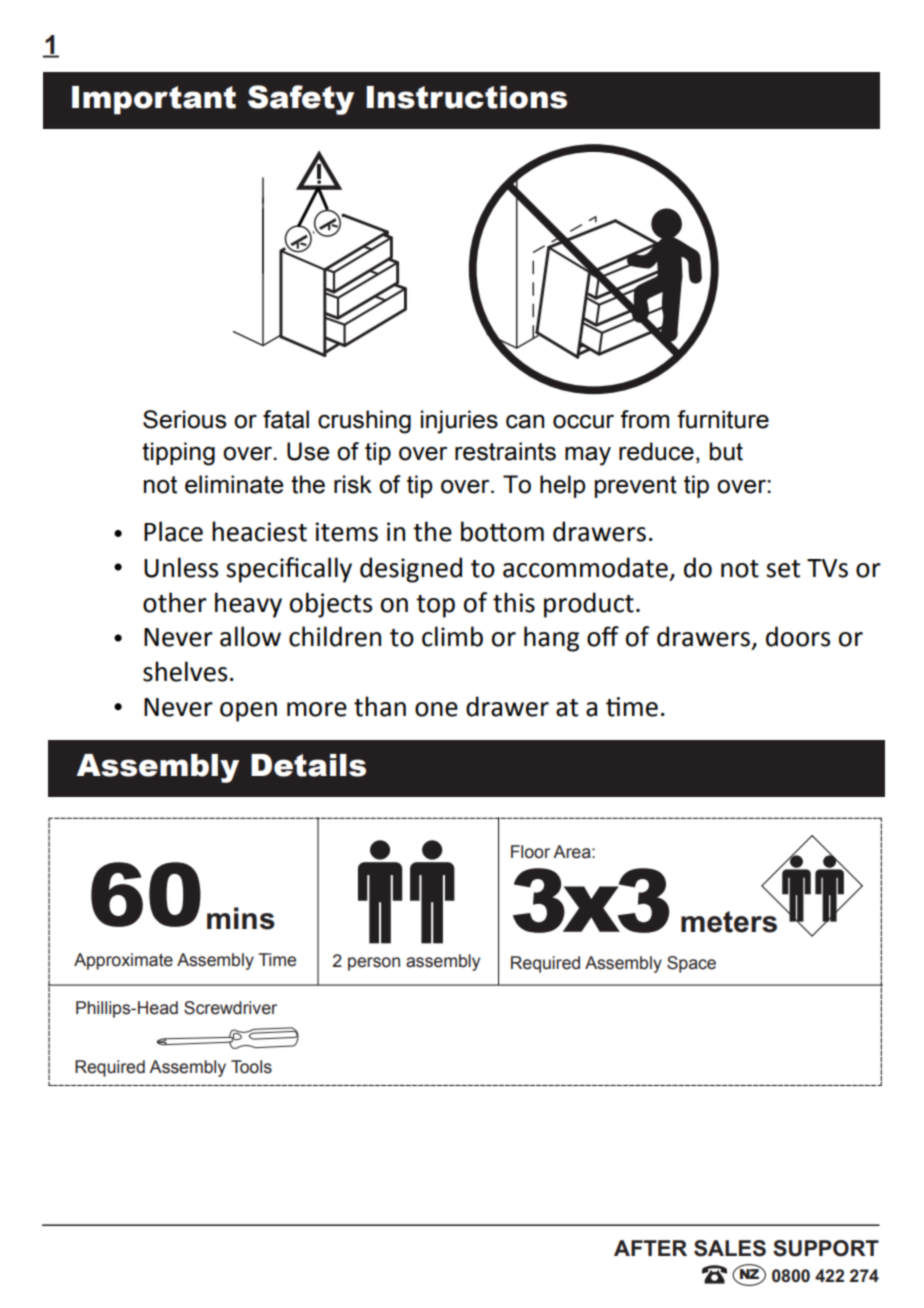  Describe the element at coordinates (154, 100) in the screenshot. I see `Important` at that location.
